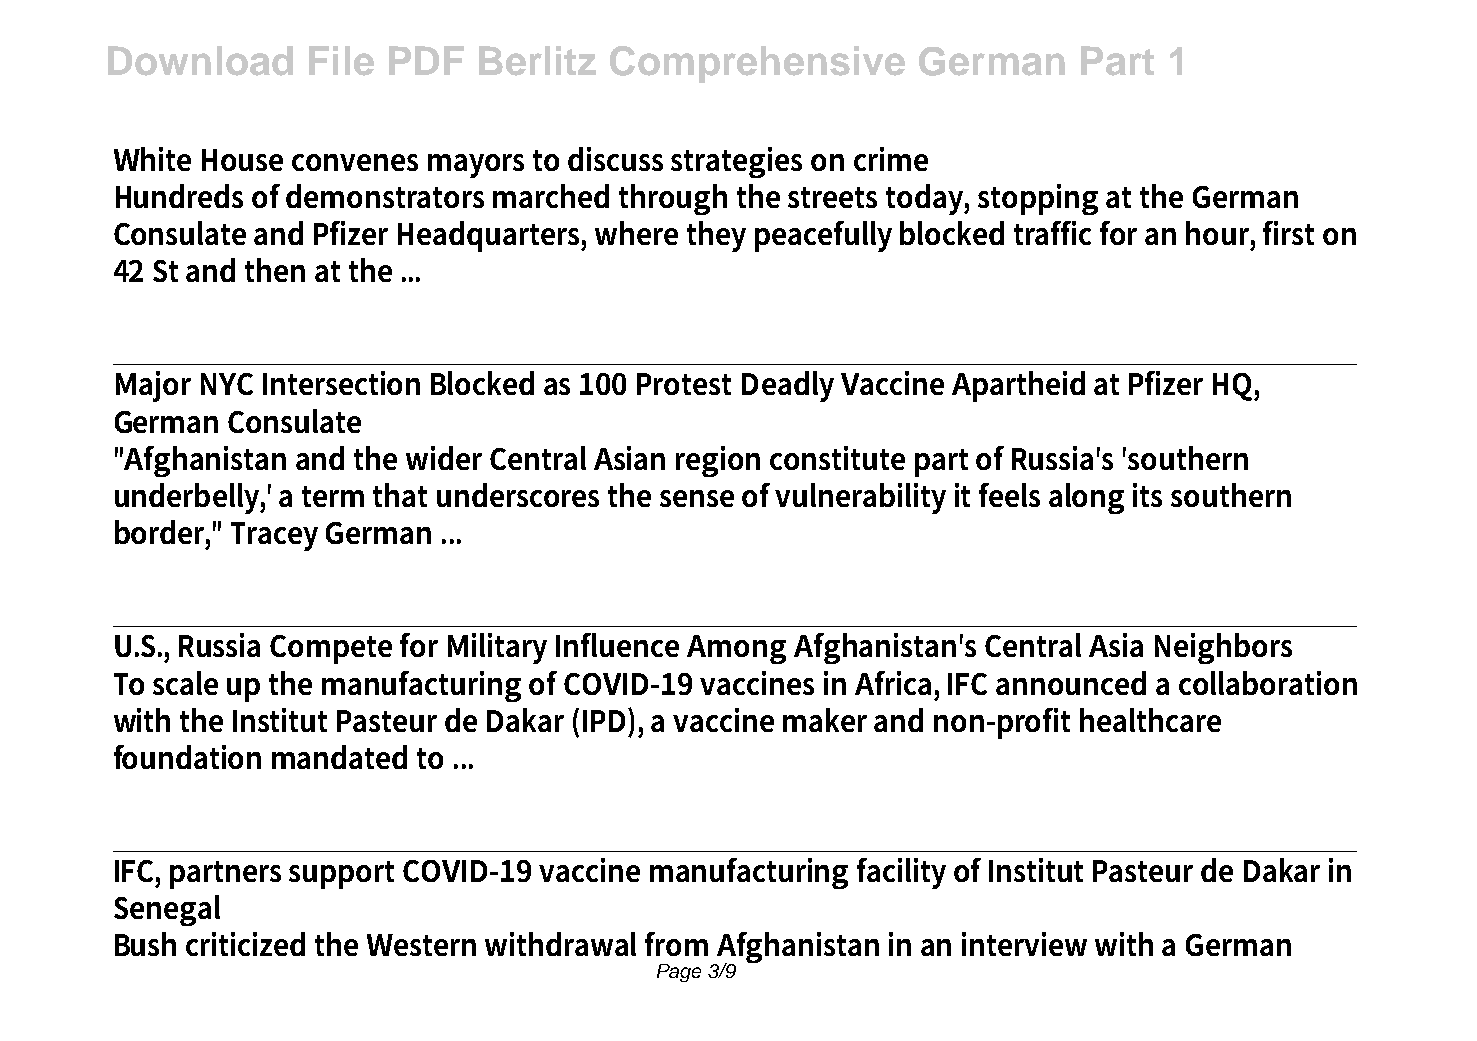 Image resolution: width=1477 pixels, height=1041 pixels. I want to click on its, so click(1147, 495).
